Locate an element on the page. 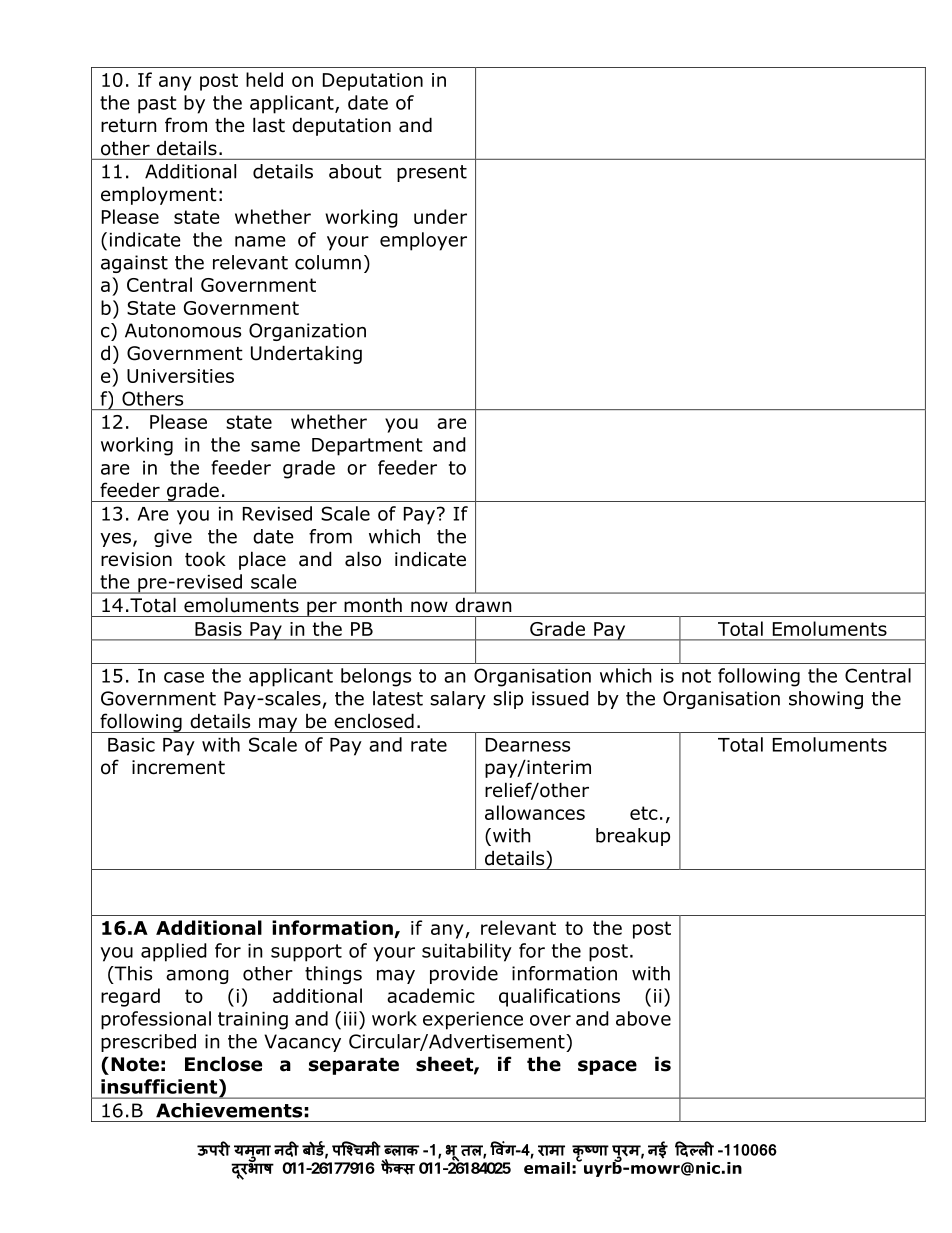 Image resolution: width=952 pixels, height=1233 pixels. Department is located at coordinates (367, 447).
